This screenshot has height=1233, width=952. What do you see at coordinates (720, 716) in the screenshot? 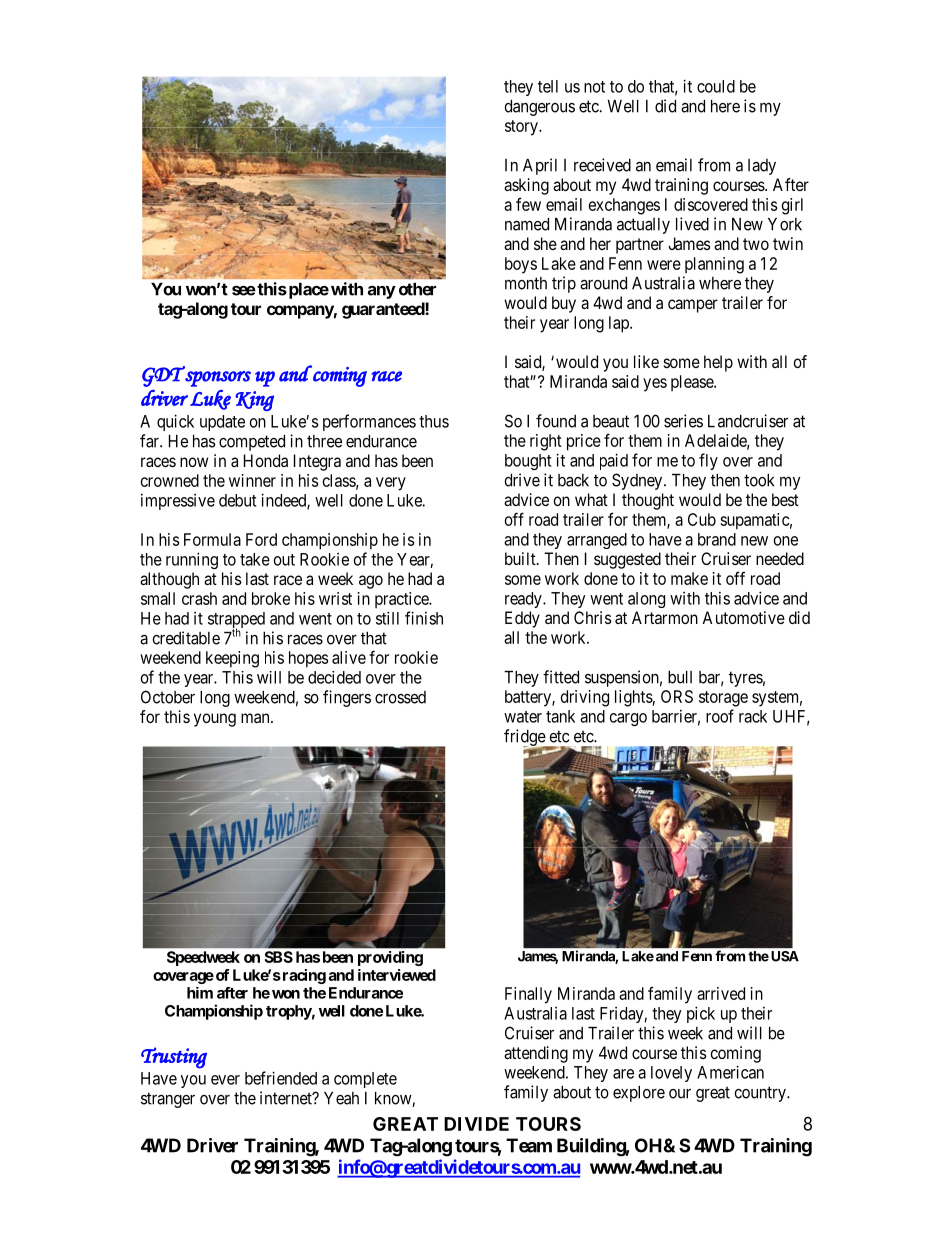
I see `roof` at bounding box center [720, 716].
